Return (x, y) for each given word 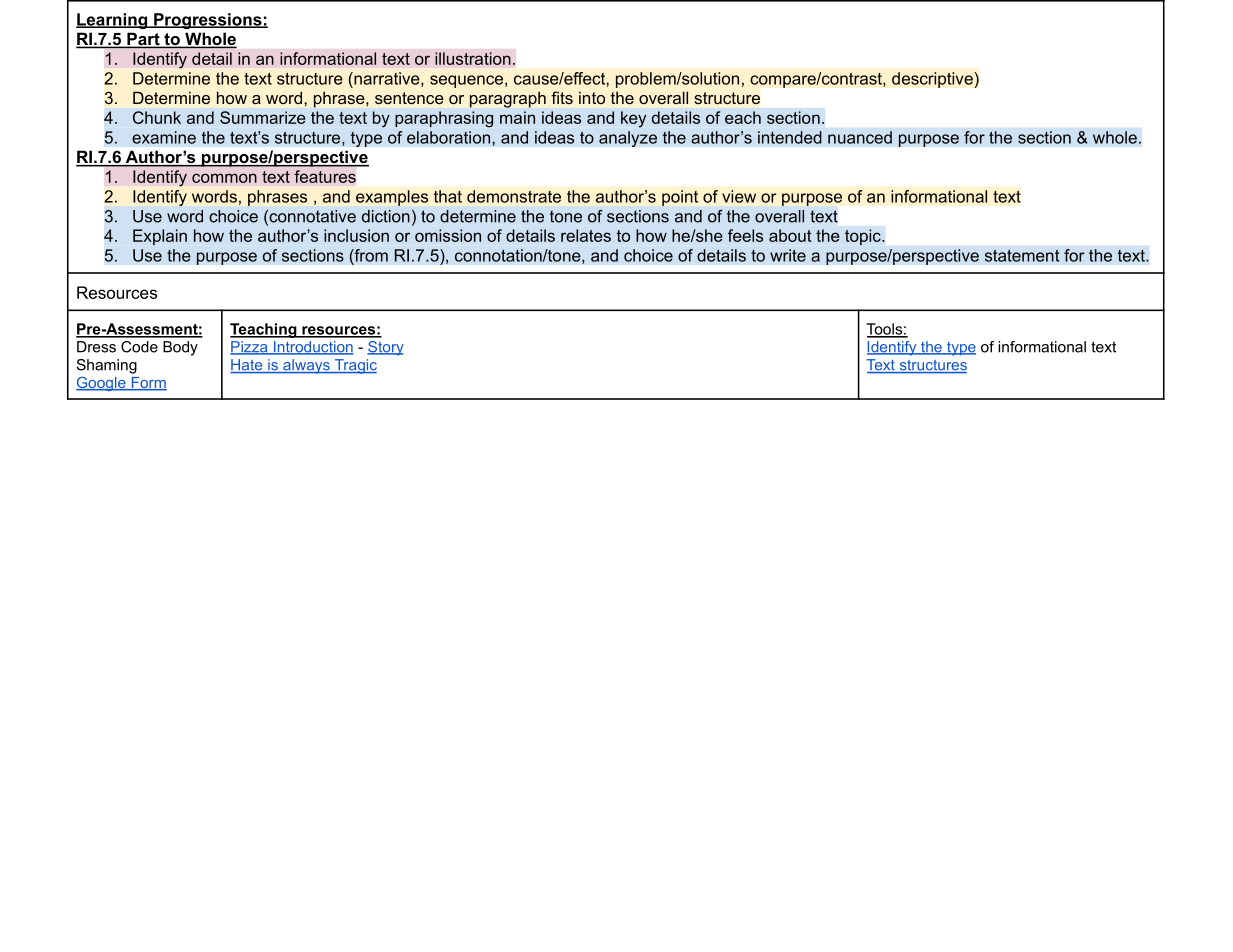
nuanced (860, 137)
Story (385, 348)
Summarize (263, 117)
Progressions (208, 21)
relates (586, 235)
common (224, 178)
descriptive (933, 80)
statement (1022, 256)
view (739, 196)
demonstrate (514, 196)
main (517, 117)
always (306, 366)
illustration (473, 58)
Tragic (354, 366)
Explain (160, 237)
